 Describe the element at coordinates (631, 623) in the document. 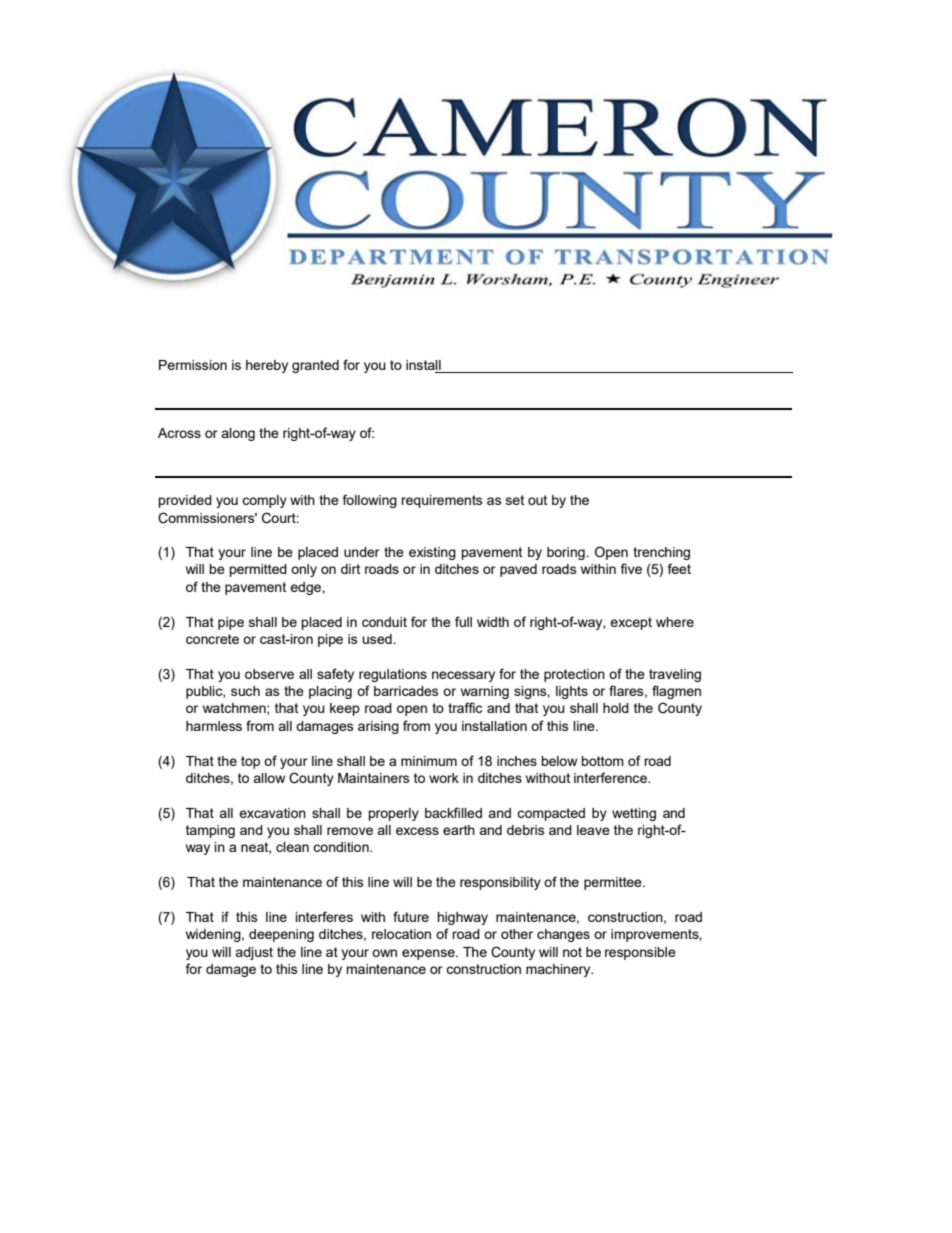

I see `except` at that location.
